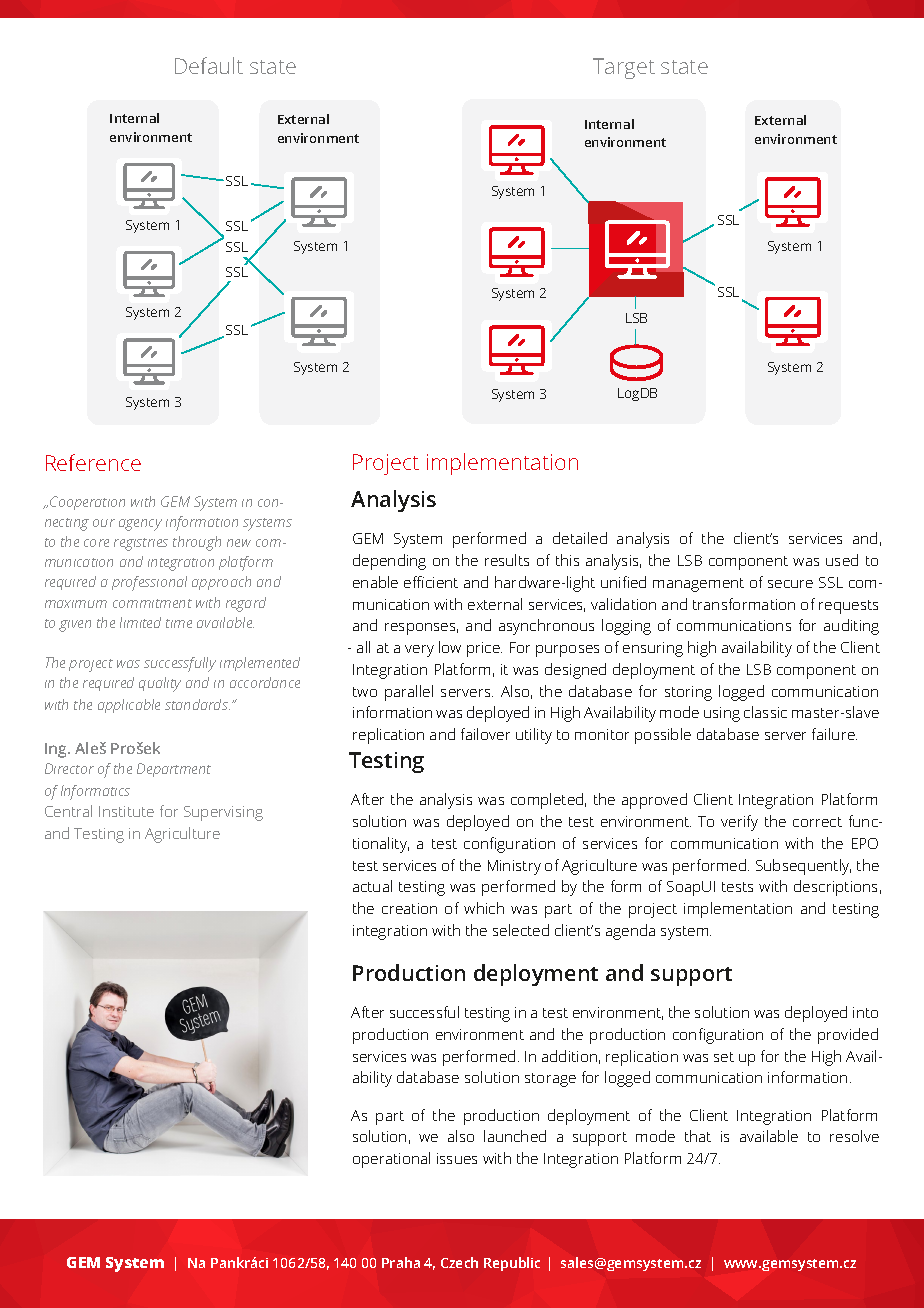 Image resolution: width=924 pixels, height=1308 pixels. What do you see at coordinates (459, 1262) in the screenshot?
I see `Czech` at bounding box center [459, 1262].
